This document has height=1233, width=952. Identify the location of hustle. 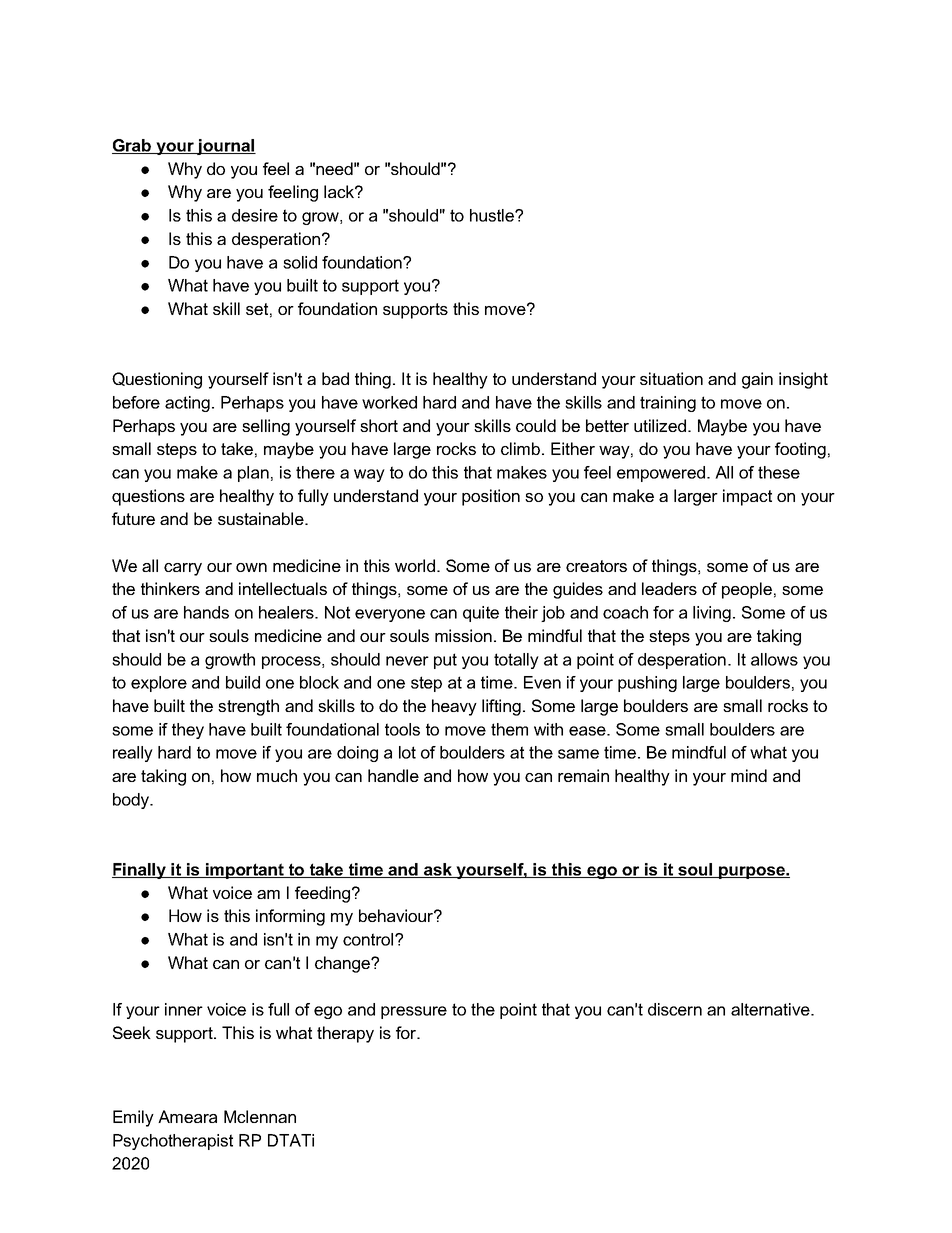
(493, 215).
